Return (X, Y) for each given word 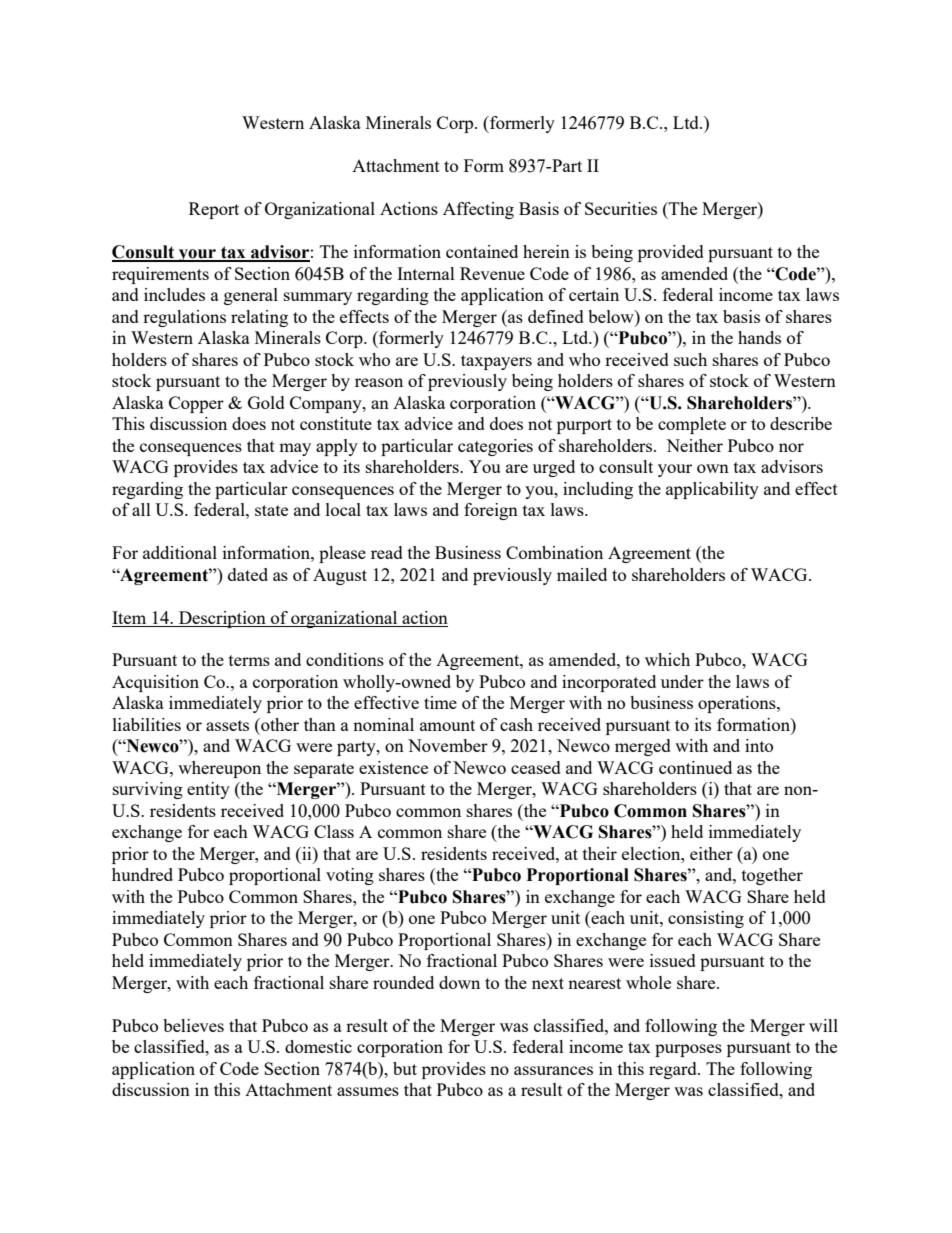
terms (249, 660)
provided (671, 253)
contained (482, 251)
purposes (688, 1050)
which (667, 659)
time (440, 702)
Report (214, 210)
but (405, 1068)
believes (193, 1025)
